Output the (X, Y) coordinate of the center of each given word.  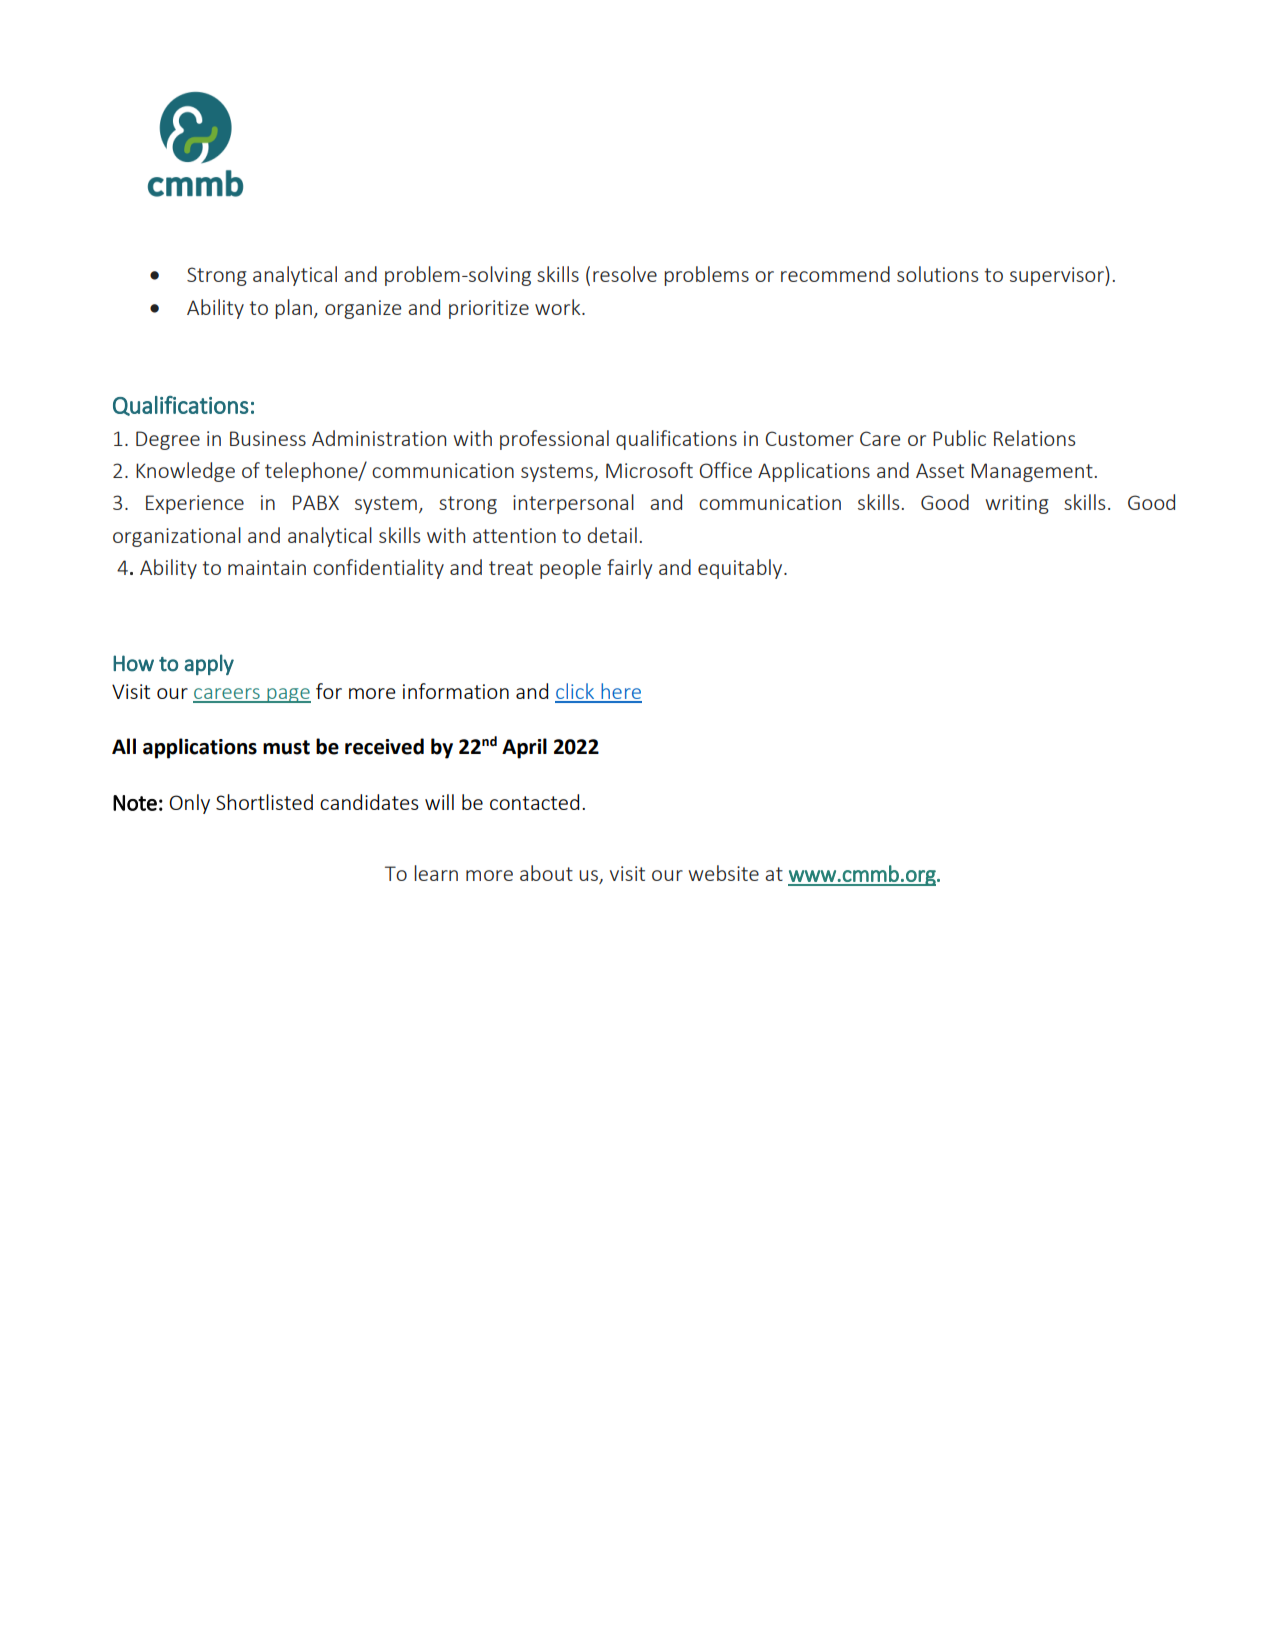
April (524, 748)
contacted (534, 802)
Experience (195, 504)
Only (189, 804)
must (286, 747)
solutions (937, 274)
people (570, 569)
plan (293, 309)
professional (554, 440)
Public (959, 438)
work (559, 307)
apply (209, 664)
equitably (741, 569)
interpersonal (573, 504)
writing (1017, 504)
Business (268, 438)
